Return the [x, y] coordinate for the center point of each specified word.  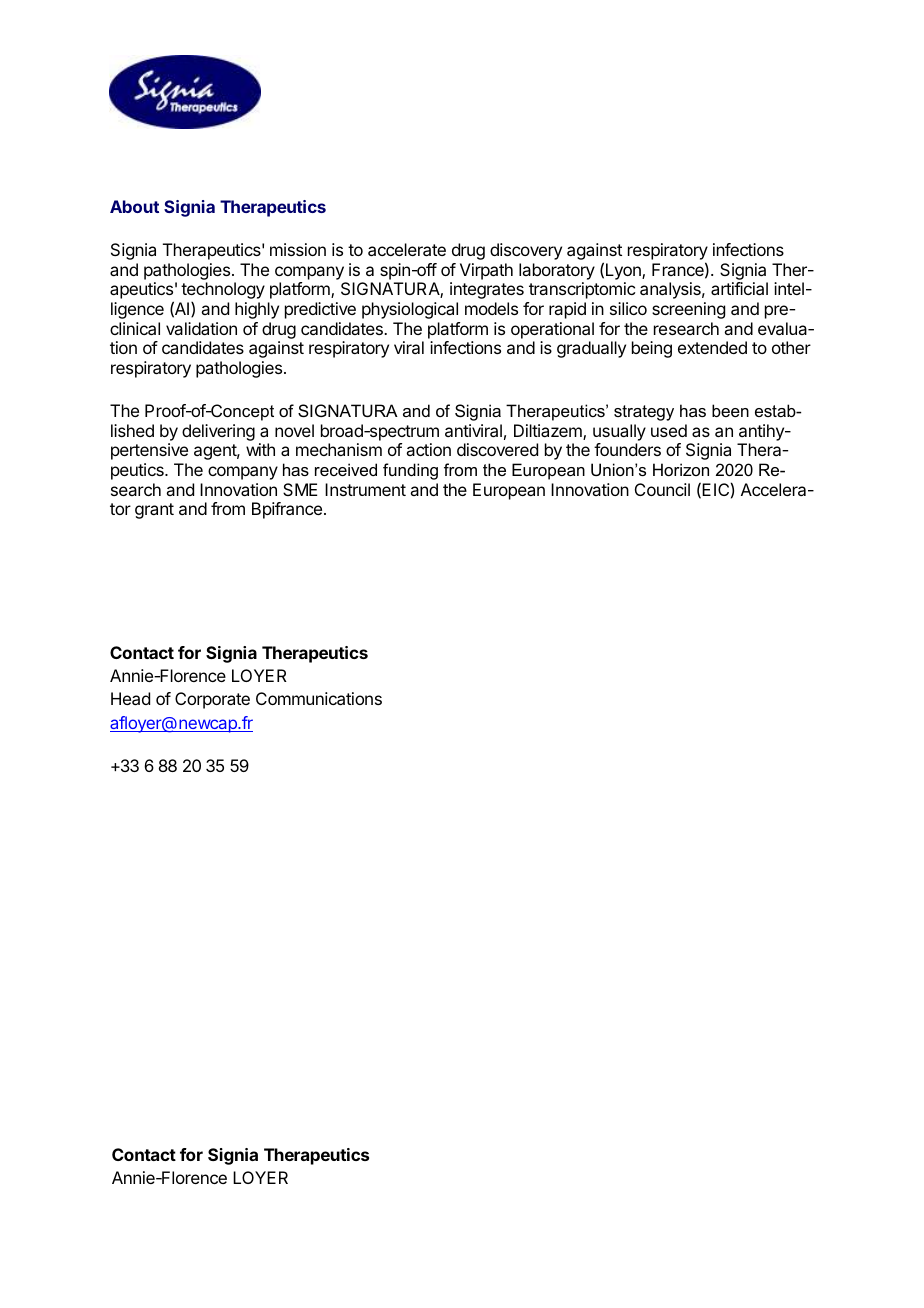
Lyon [624, 271]
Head [130, 698]
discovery [526, 251]
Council [662, 489]
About [134, 206]
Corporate [212, 700]
